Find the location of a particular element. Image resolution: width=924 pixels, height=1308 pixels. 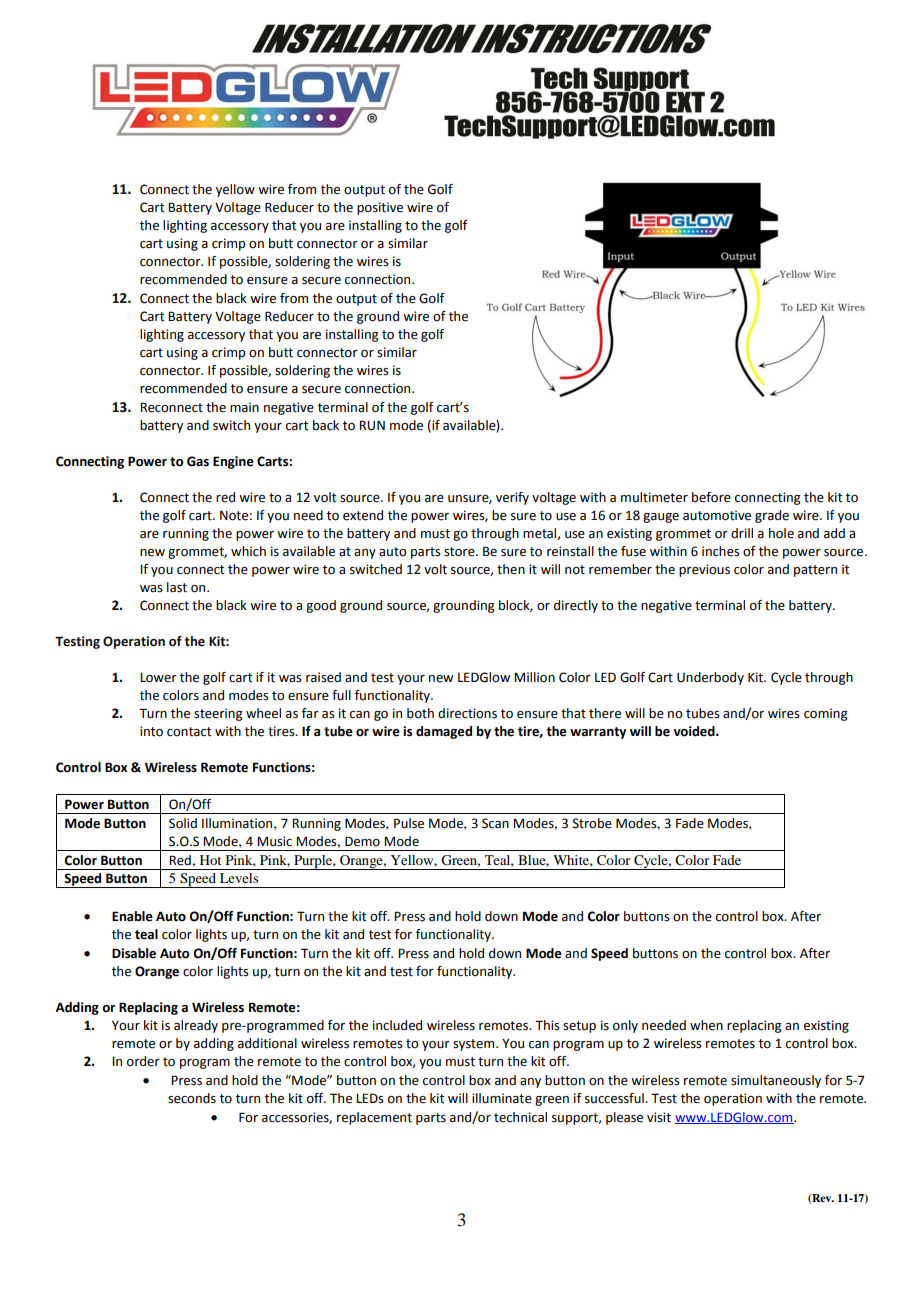

Scan is located at coordinates (495, 823).
